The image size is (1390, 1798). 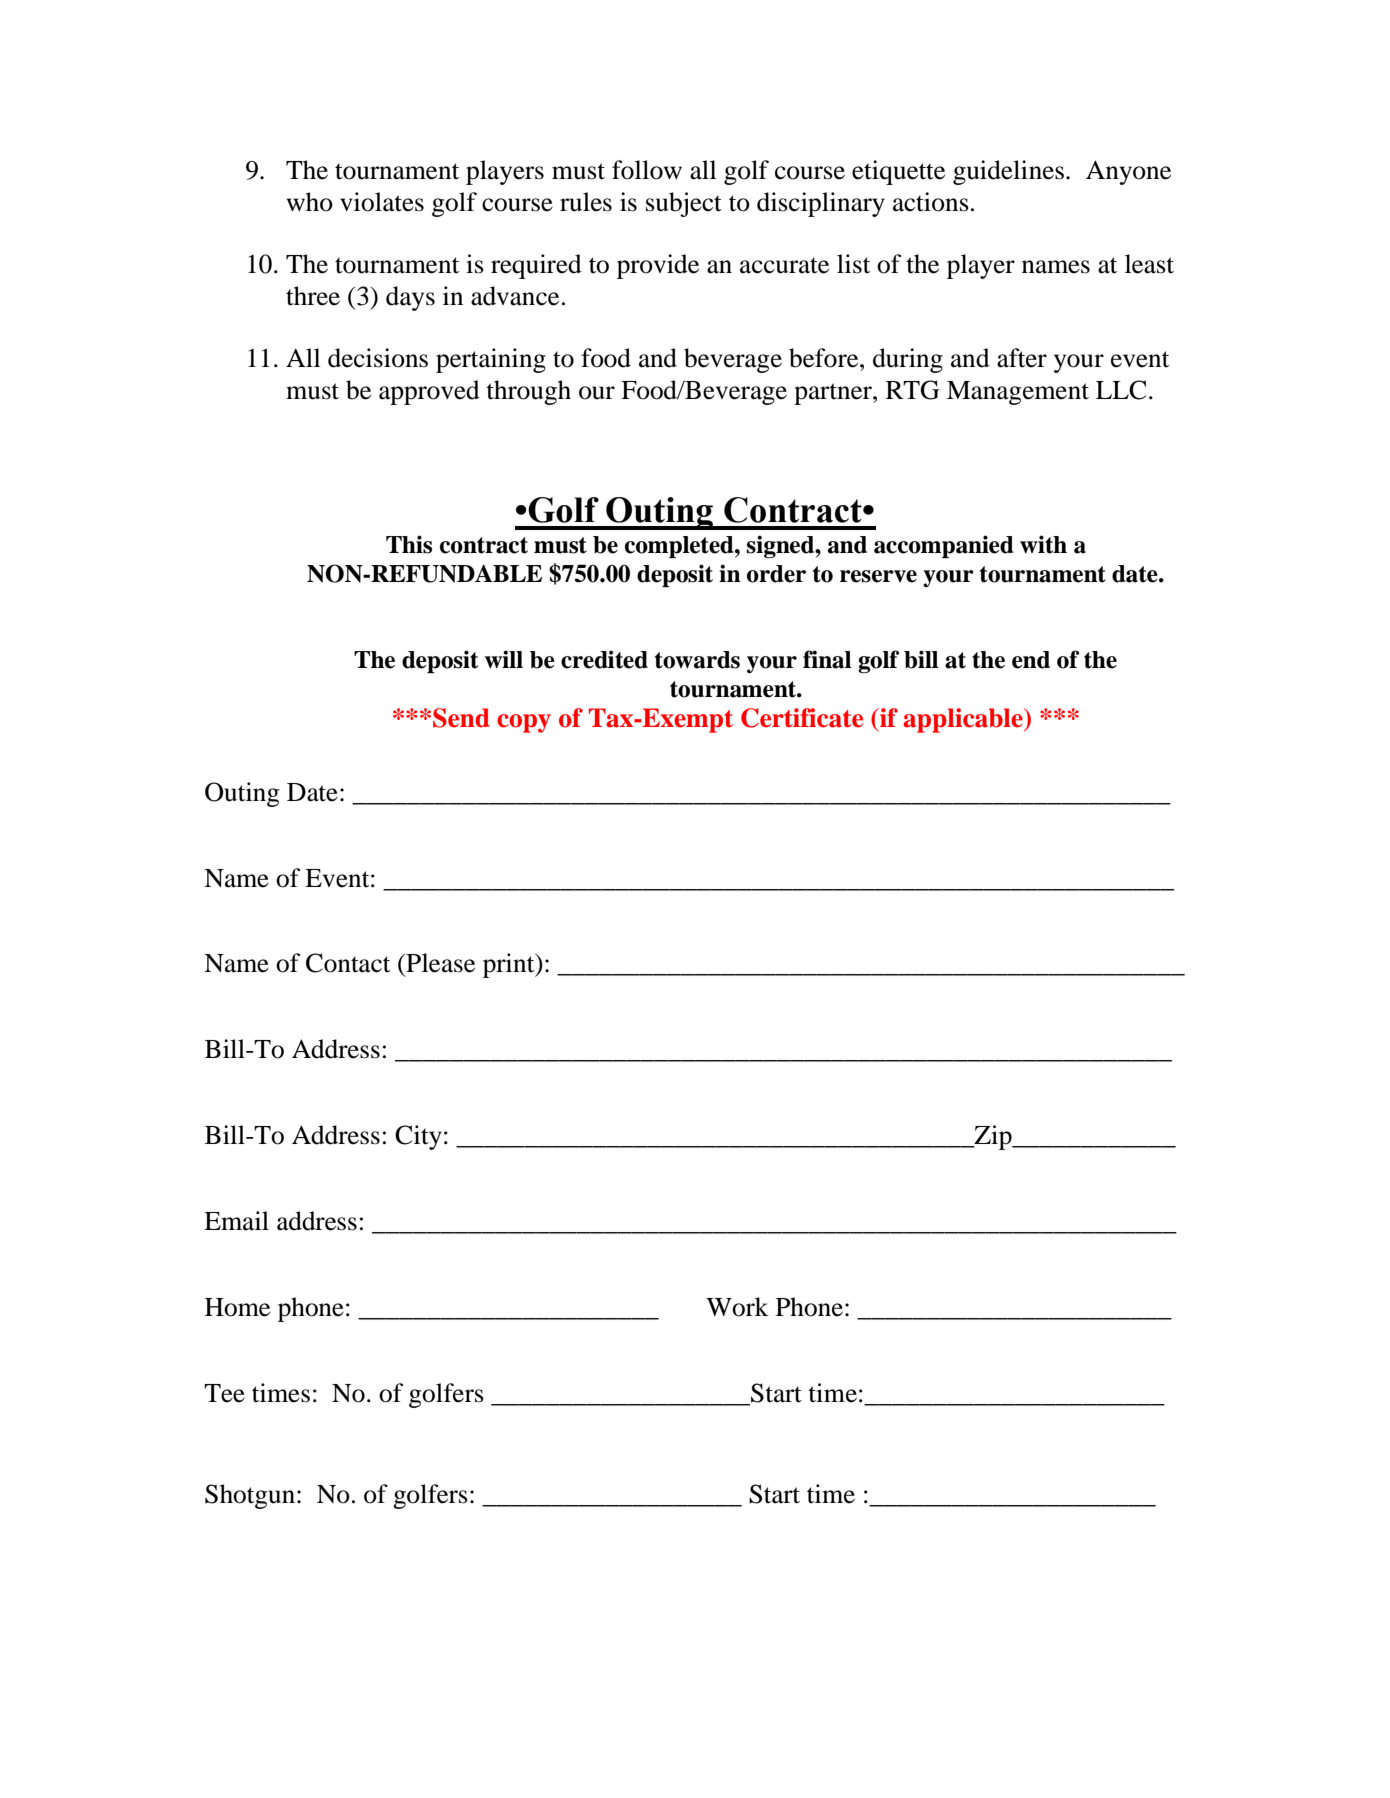 I want to click on City, so click(x=418, y=1137).
